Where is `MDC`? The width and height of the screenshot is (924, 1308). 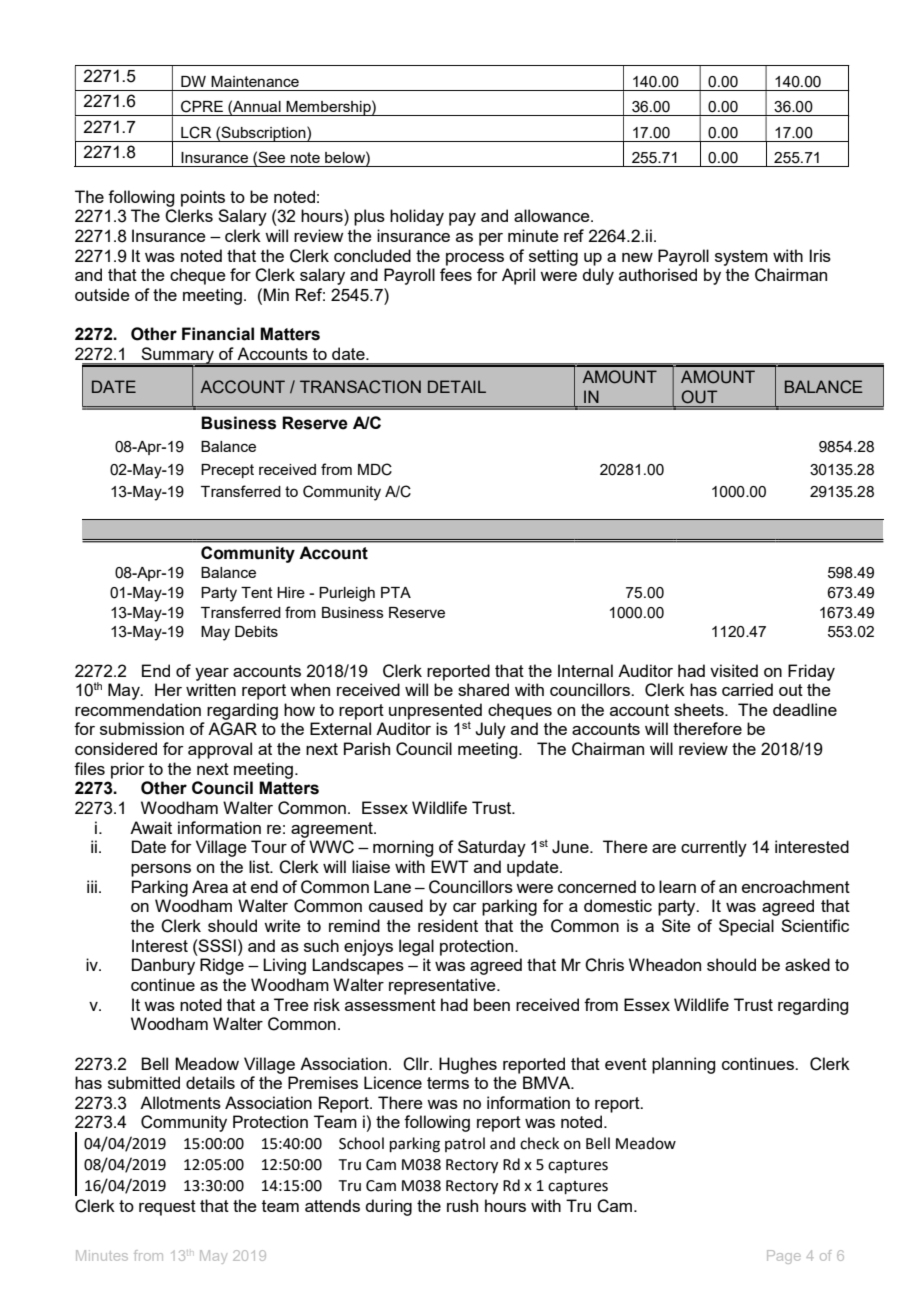 MDC is located at coordinates (375, 469).
